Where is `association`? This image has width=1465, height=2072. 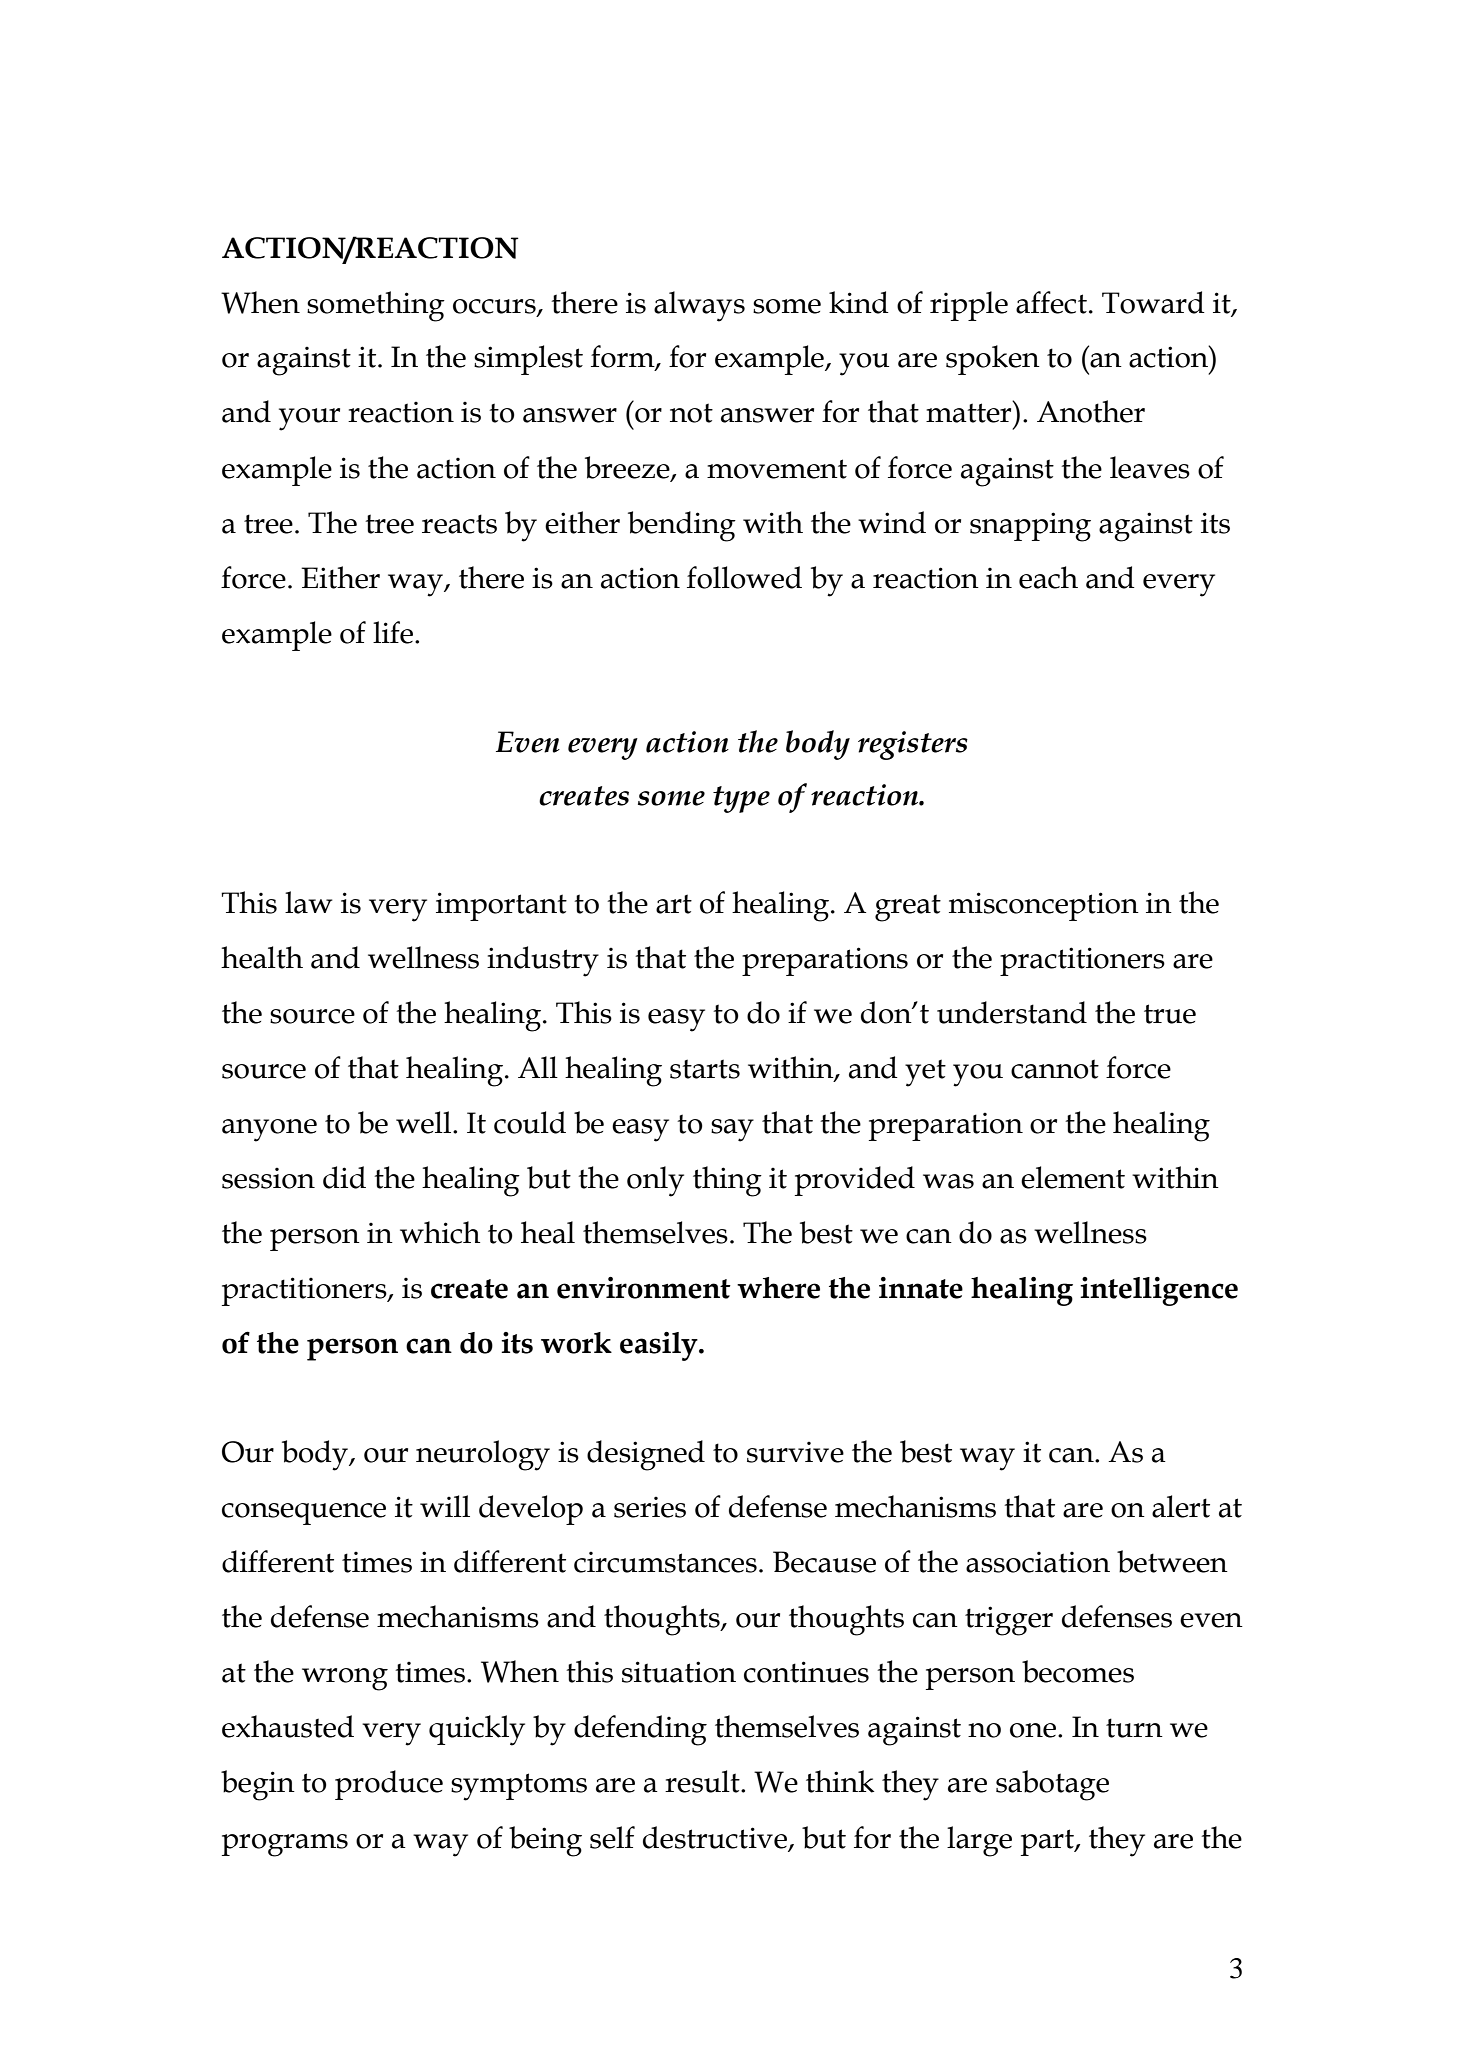
association is located at coordinates (1038, 1562).
